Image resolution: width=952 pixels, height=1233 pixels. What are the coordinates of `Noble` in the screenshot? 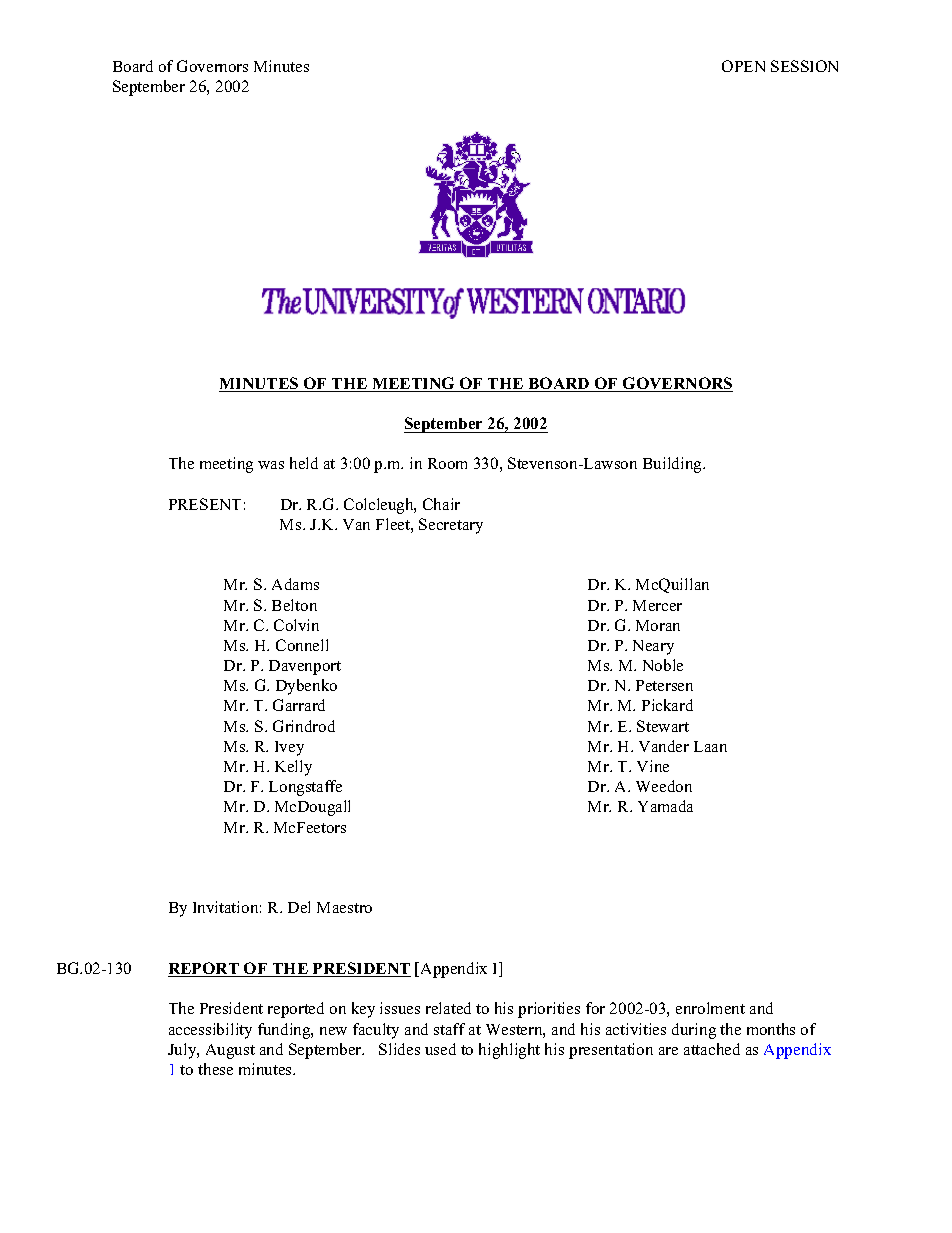 It's located at (663, 665).
